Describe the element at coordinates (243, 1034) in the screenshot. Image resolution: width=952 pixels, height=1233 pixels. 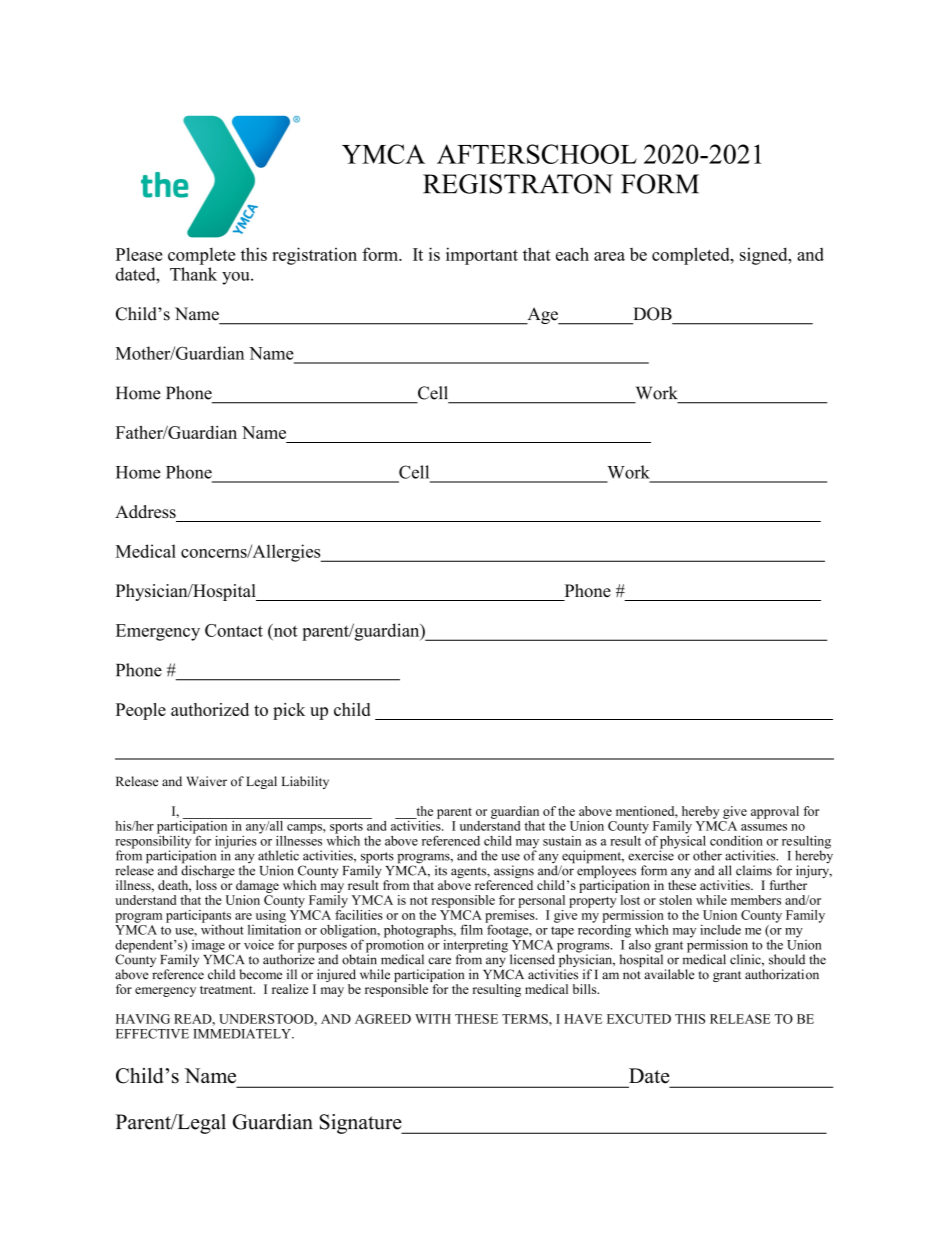
I see `IMMEDIATELY` at that location.
